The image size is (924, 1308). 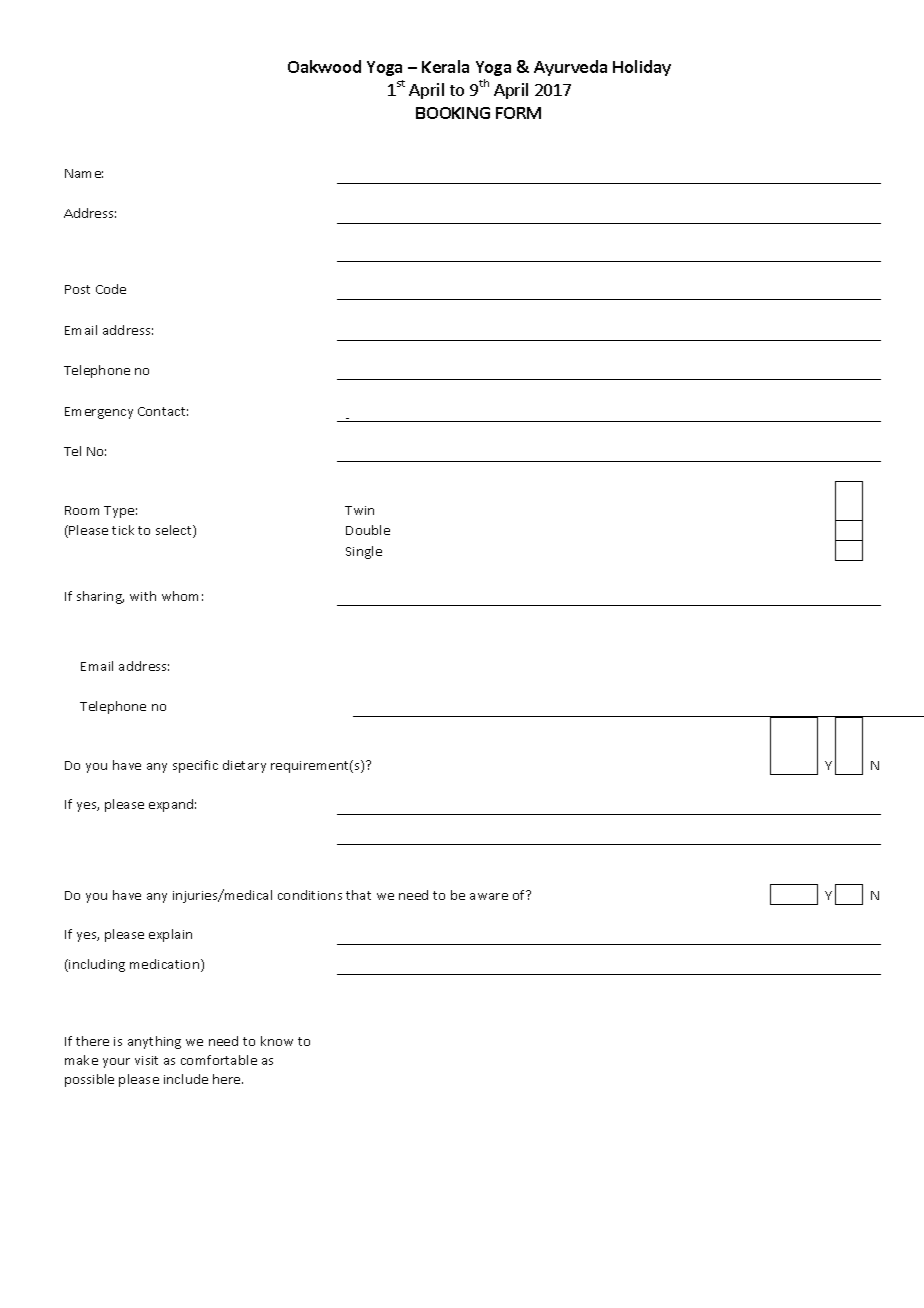 What do you see at coordinates (570, 68) in the screenshot?
I see `Ayurveda` at bounding box center [570, 68].
